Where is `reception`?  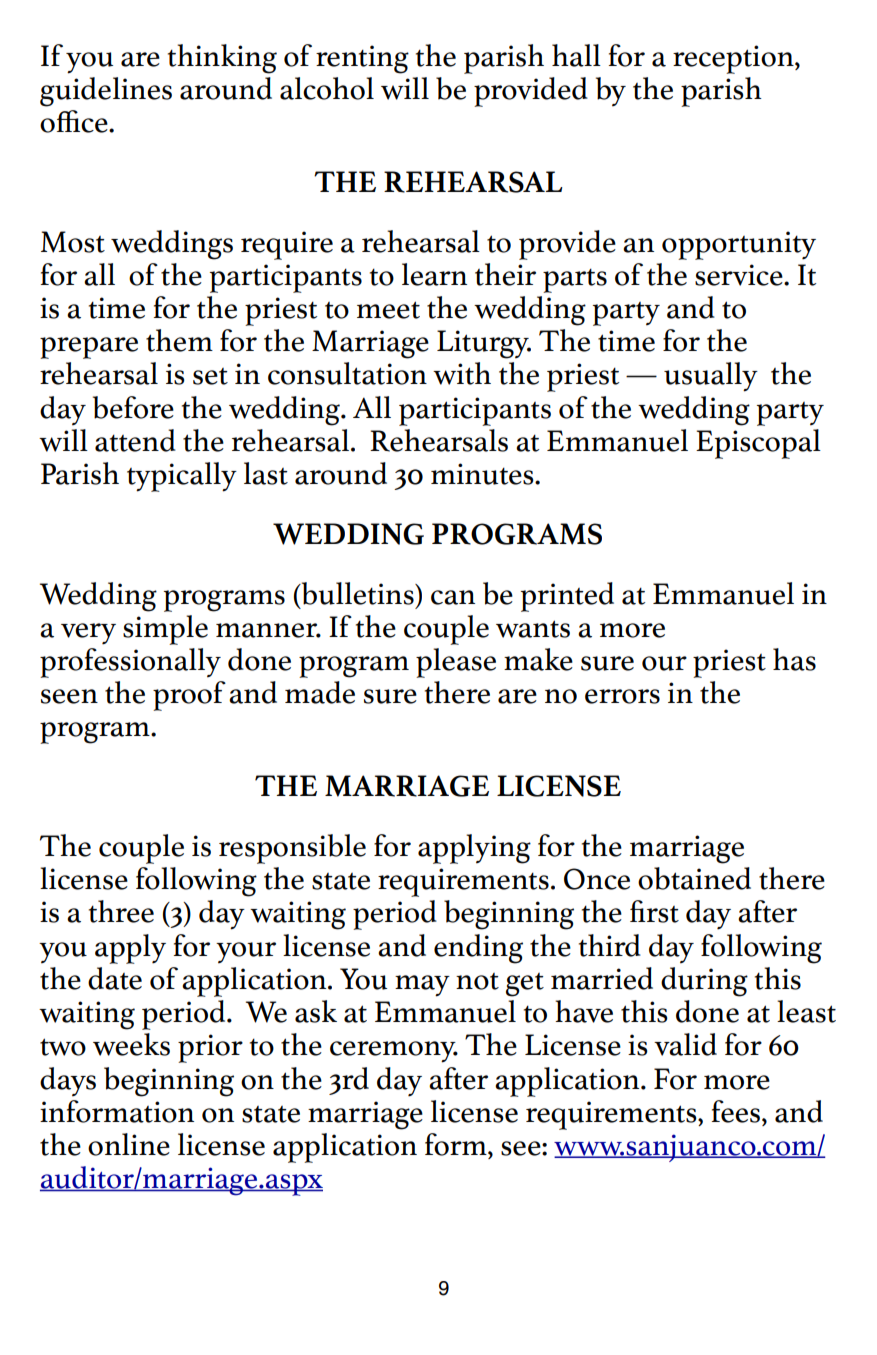 reception is located at coordinates (734, 59).
